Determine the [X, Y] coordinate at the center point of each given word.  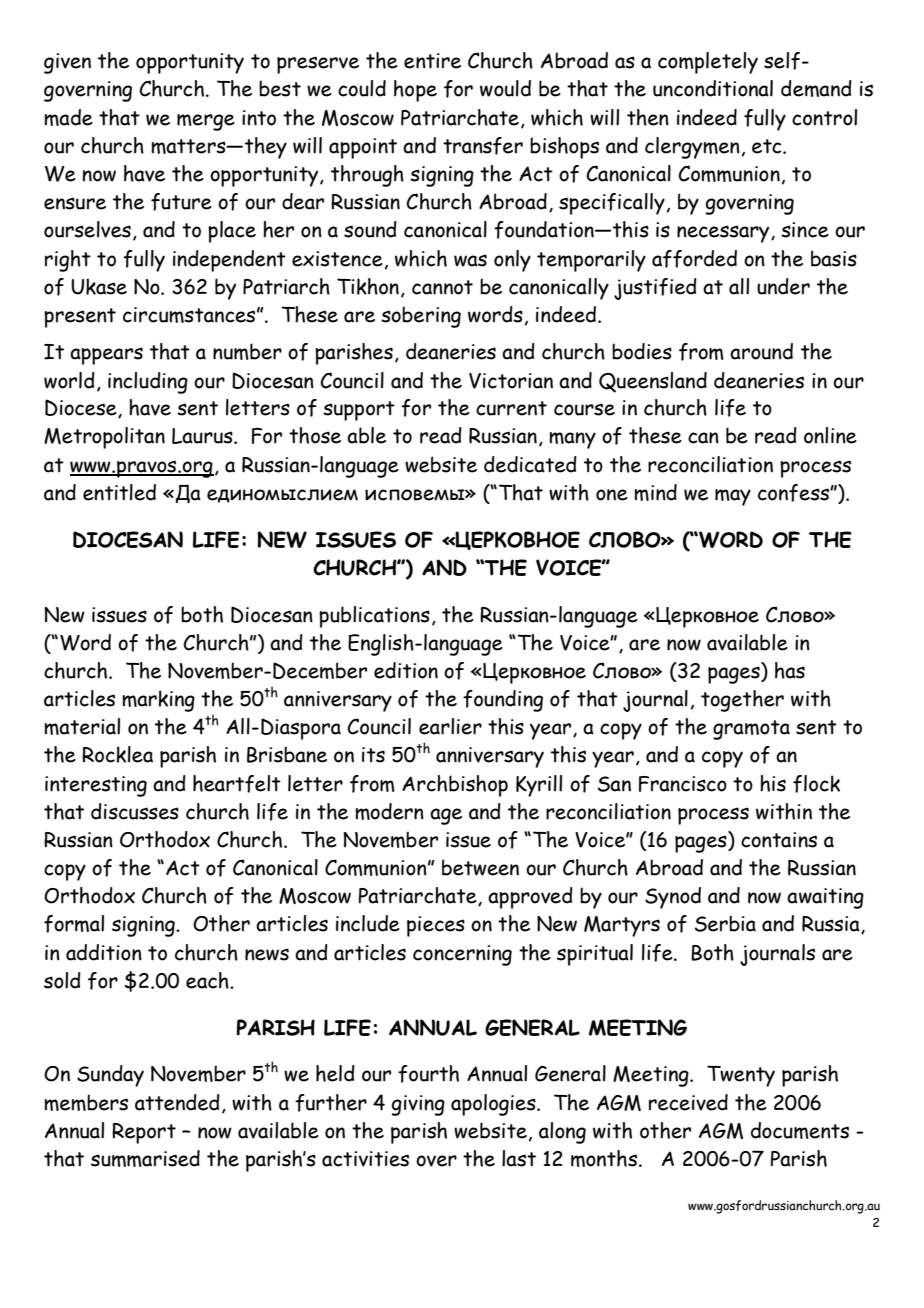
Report [144, 1133]
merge [206, 122]
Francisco [683, 784]
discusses [135, 811]
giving [418, 1105]
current [511, 408]
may [733, 497]
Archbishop [455, 786]
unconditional [713, 88]
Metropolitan [104, 438]
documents [800, 1130]
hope [415, 91]
